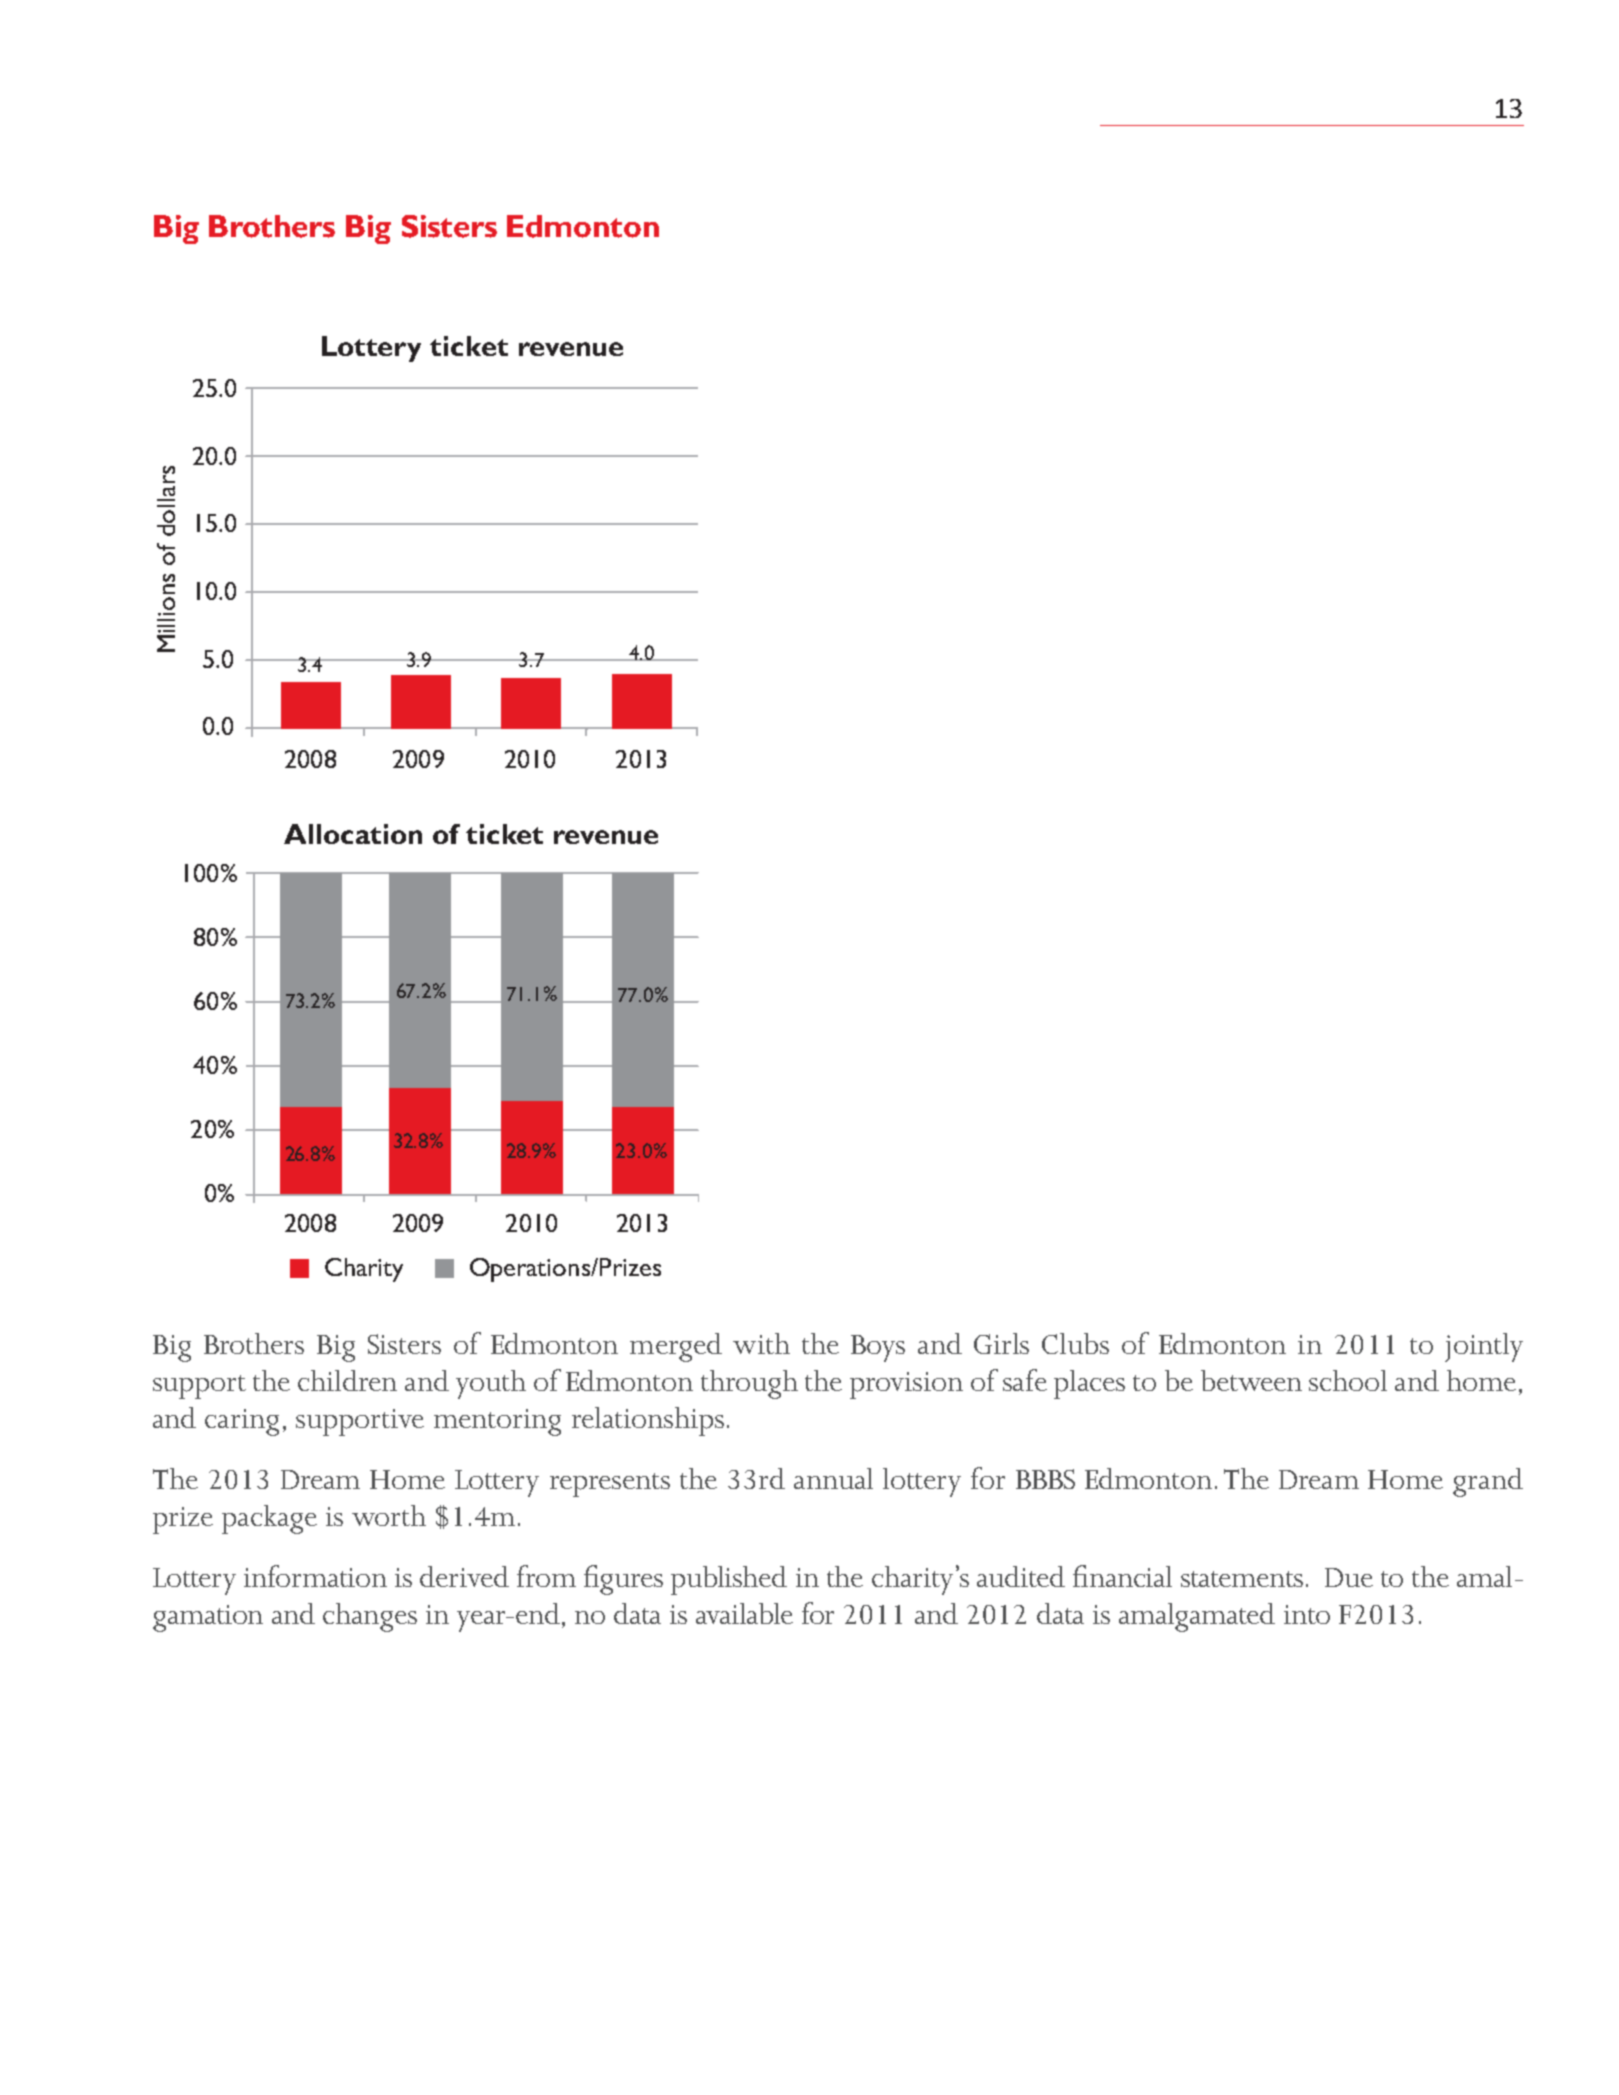 This image has width=1619, height=2095. Describe the element at coordinates (1484, 1347) in the image. I see `jointly` at that location.
